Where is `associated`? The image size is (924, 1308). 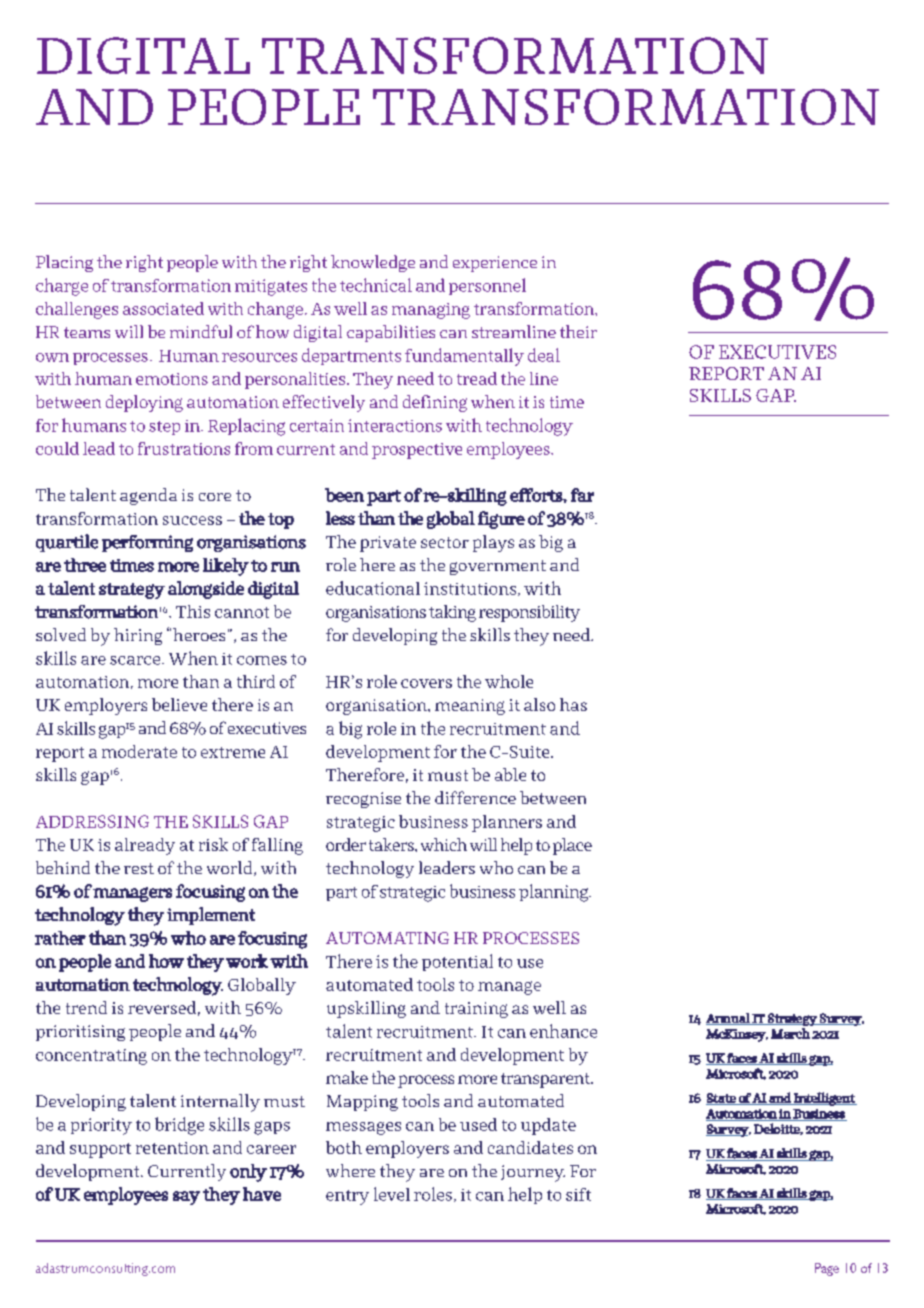
associated is located at coordinates (163, 308).
